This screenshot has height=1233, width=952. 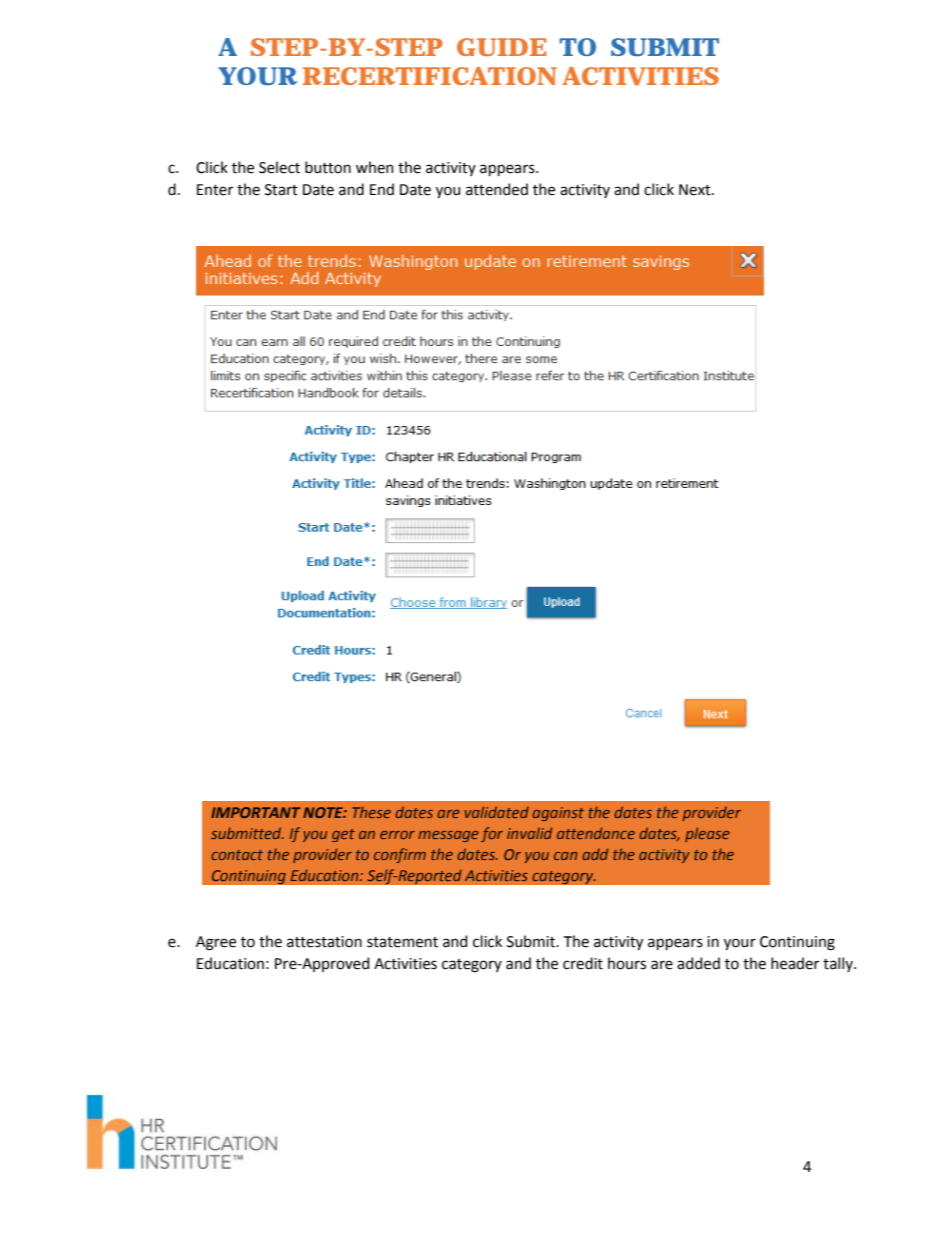 I want to click on attestation, so click(x=324, y=942).
